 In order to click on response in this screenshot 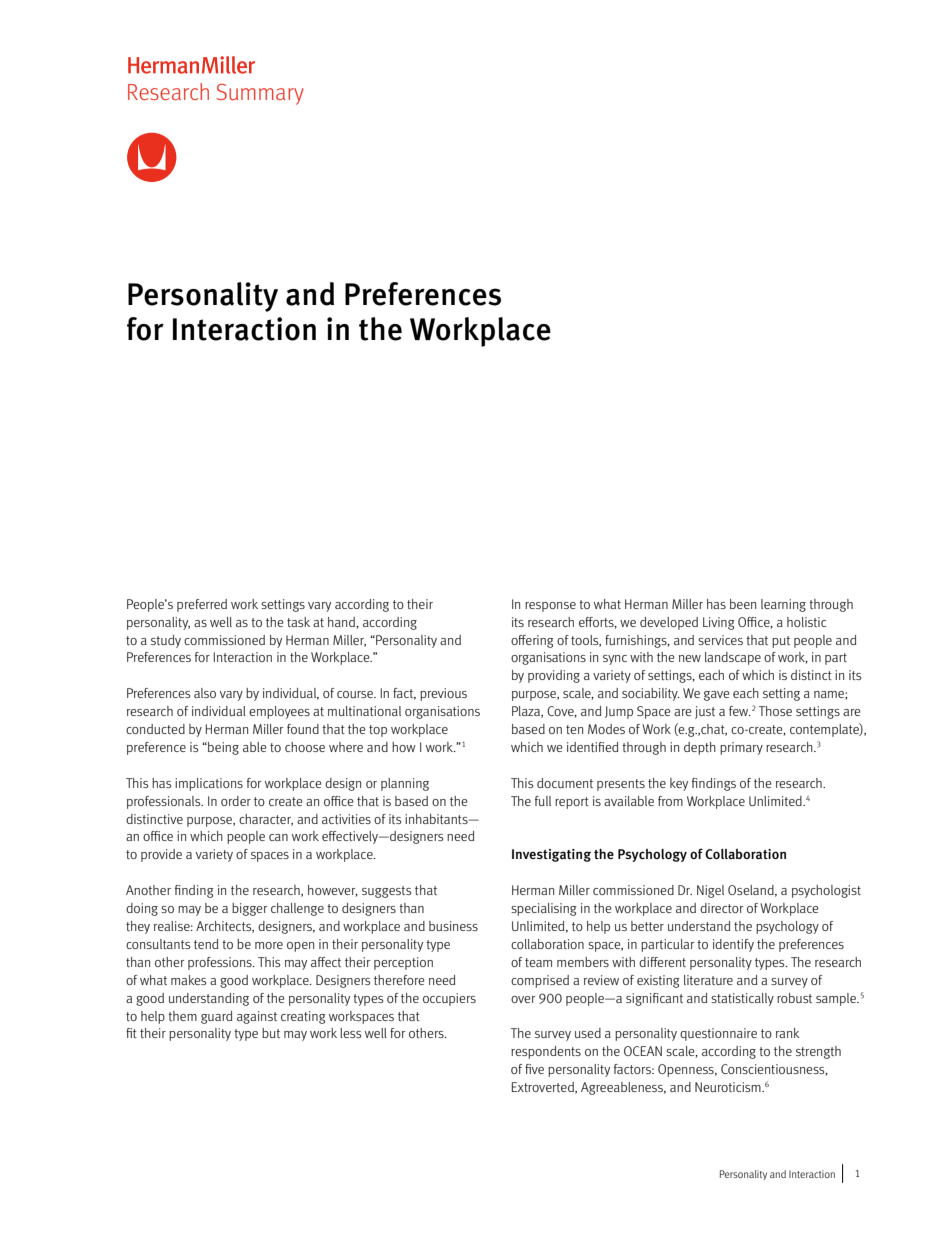, I will do `click(550, 607)`.
